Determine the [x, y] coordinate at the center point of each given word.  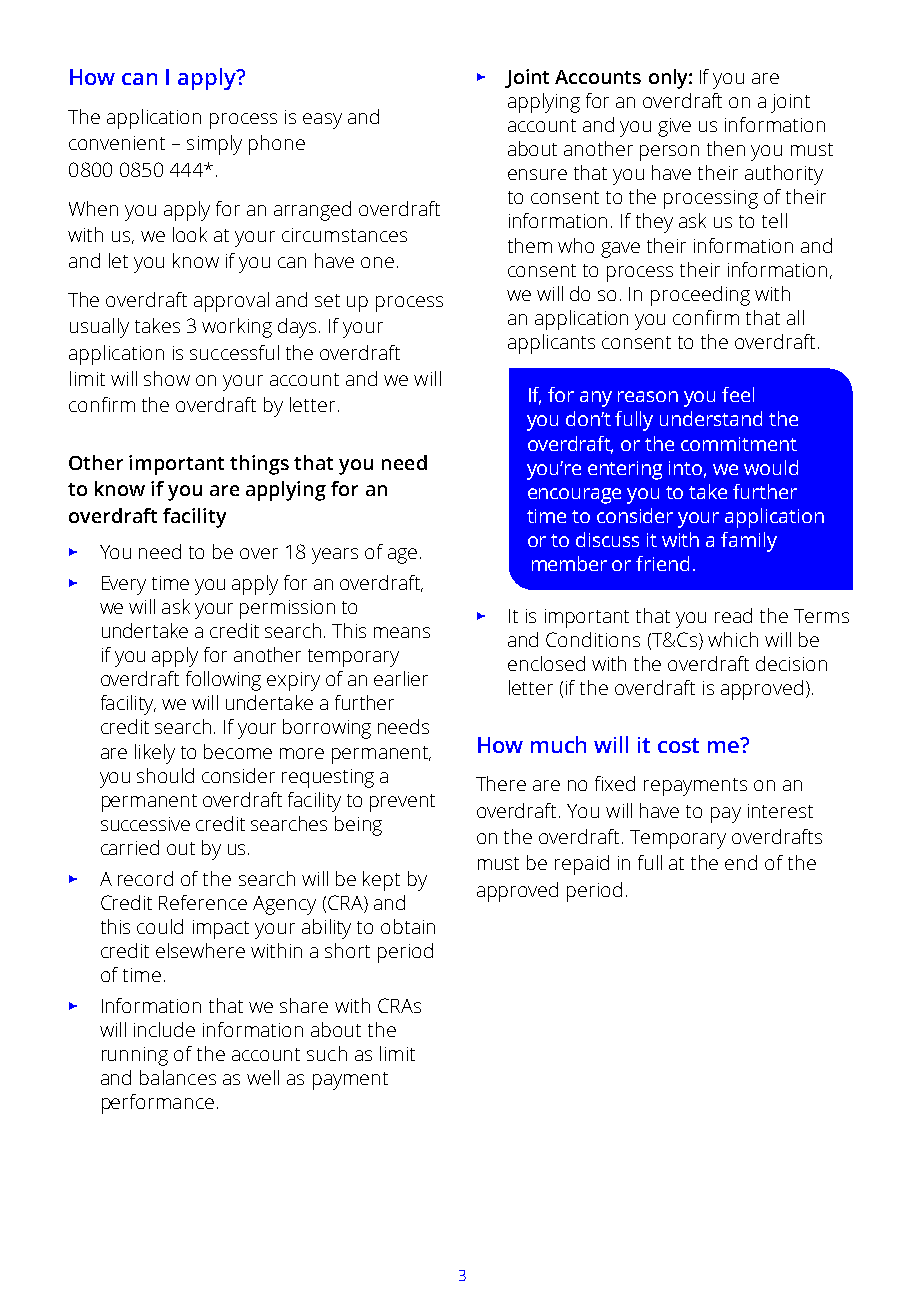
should [165, 775]
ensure [537, 174]
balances [178, 1077]
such [327, 1053]
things [259, 465]
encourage [574, 496]
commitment [739, 444]
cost [678, 745]
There [501, 783]
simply [214, 145]
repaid [582, 865]
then [726, 148]
